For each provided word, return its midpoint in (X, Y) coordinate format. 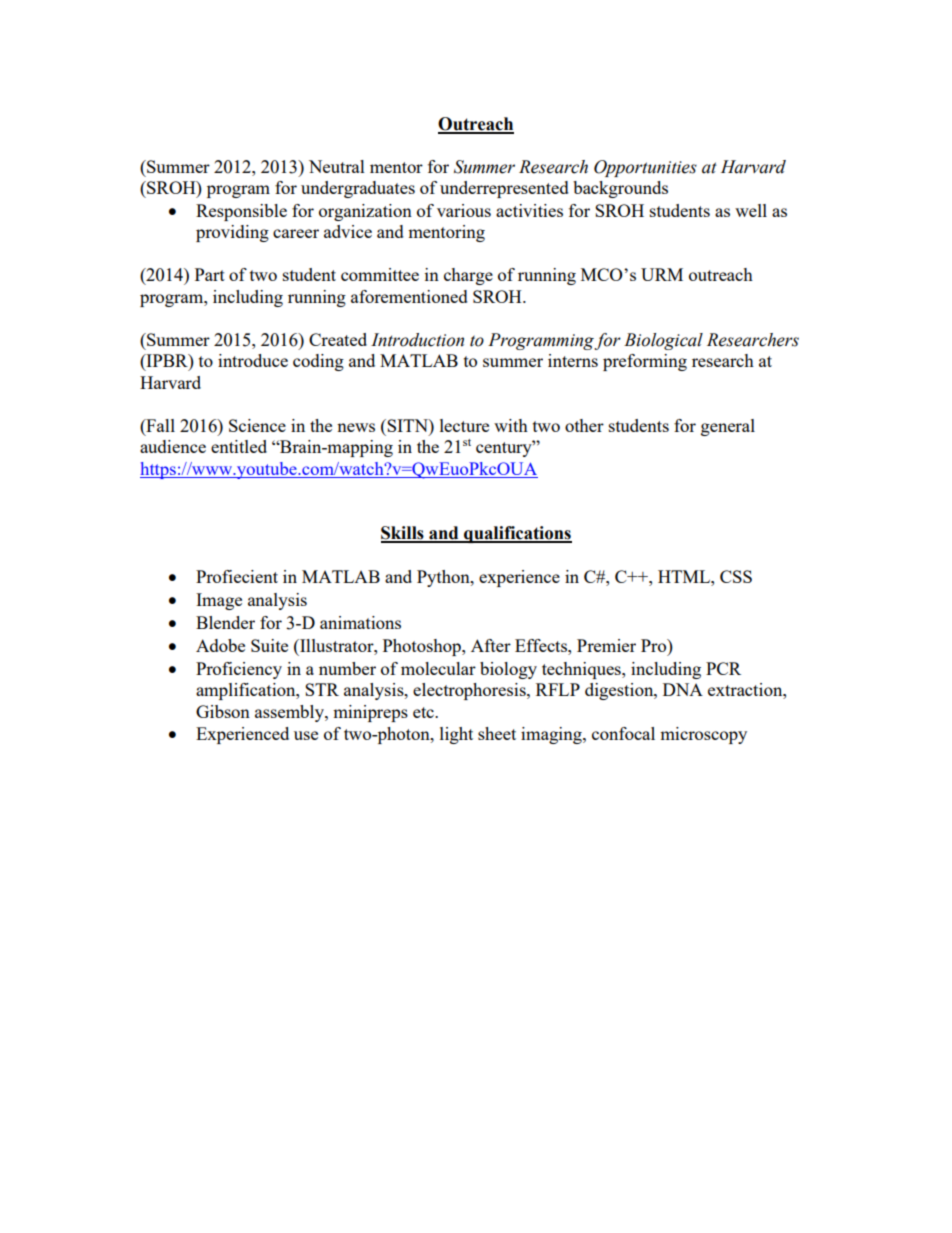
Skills (403, 534)
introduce (253, 360)
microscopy (703, 735)
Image (219, 601)
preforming (645, 362)
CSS (736, 576)
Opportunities (645, 168)
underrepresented (504, 189)
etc (424, 712)
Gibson (223, 711)
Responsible (241, 212)
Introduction (417, 340)
